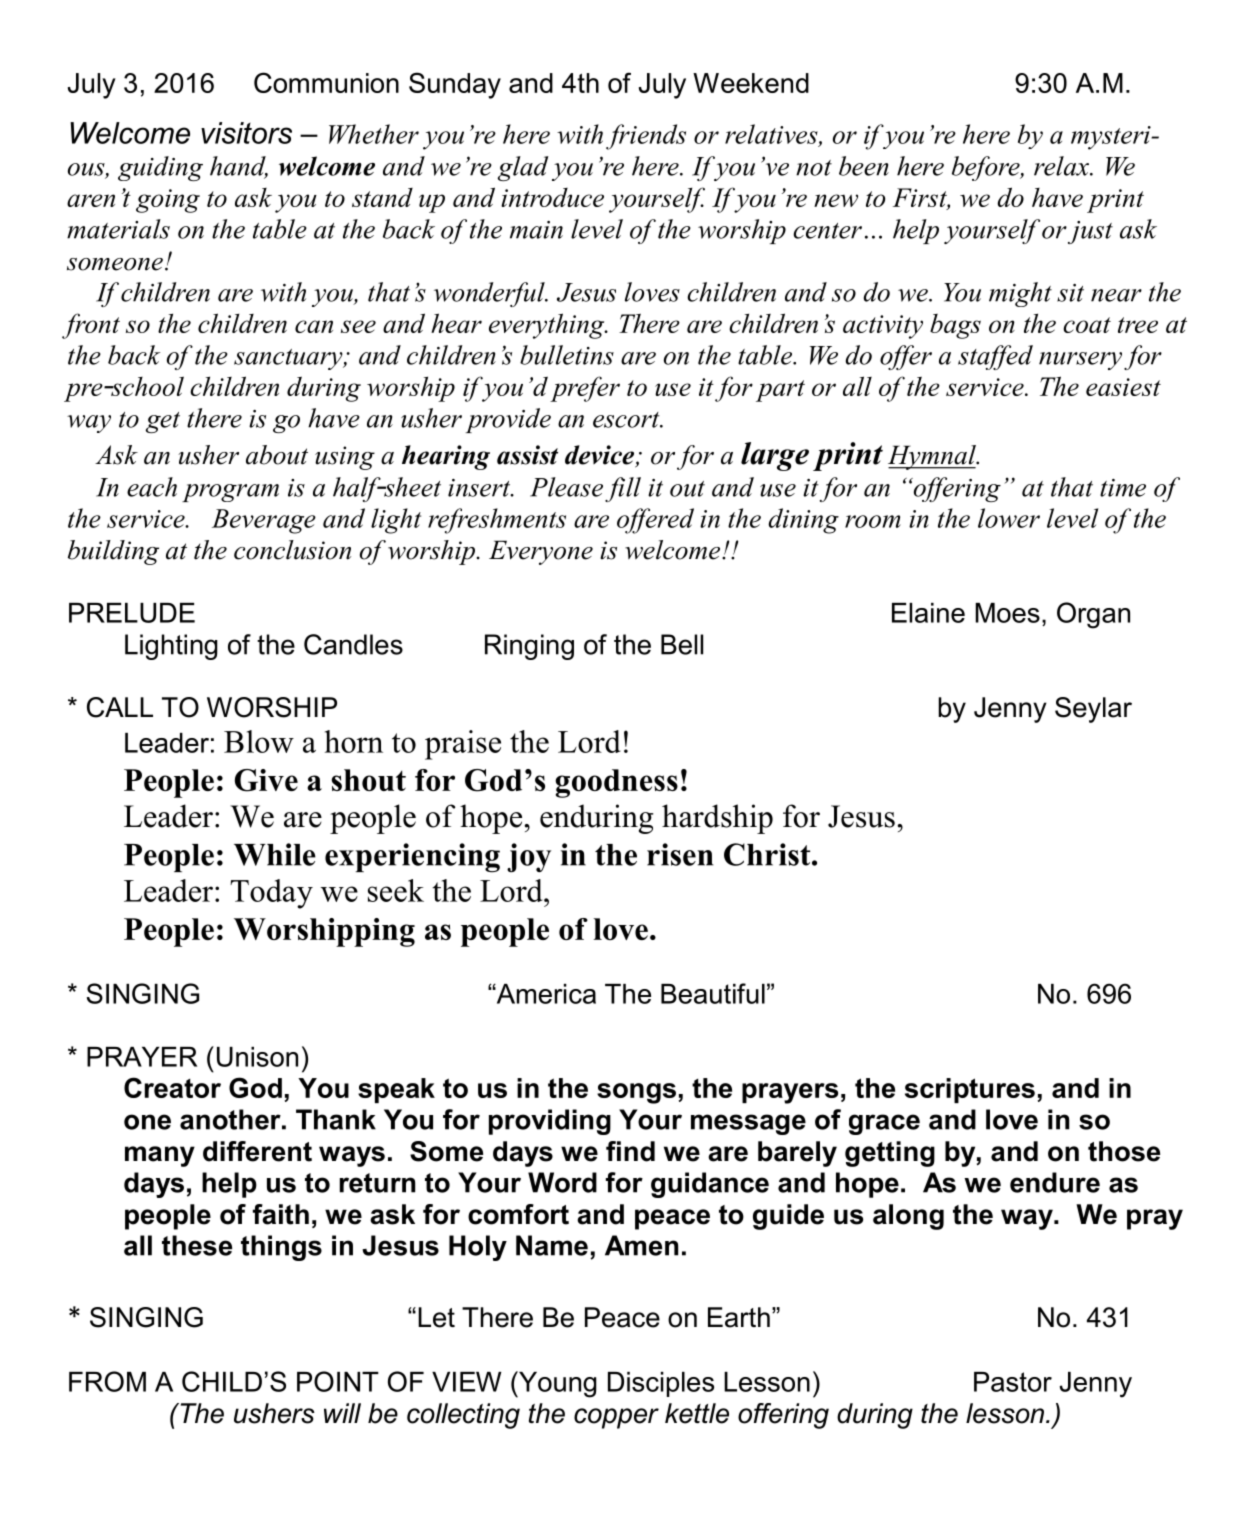  What do you see at coordinates (541, 552) in the screenshot?
I see `Everyone` at bounding box center [541, 552].
